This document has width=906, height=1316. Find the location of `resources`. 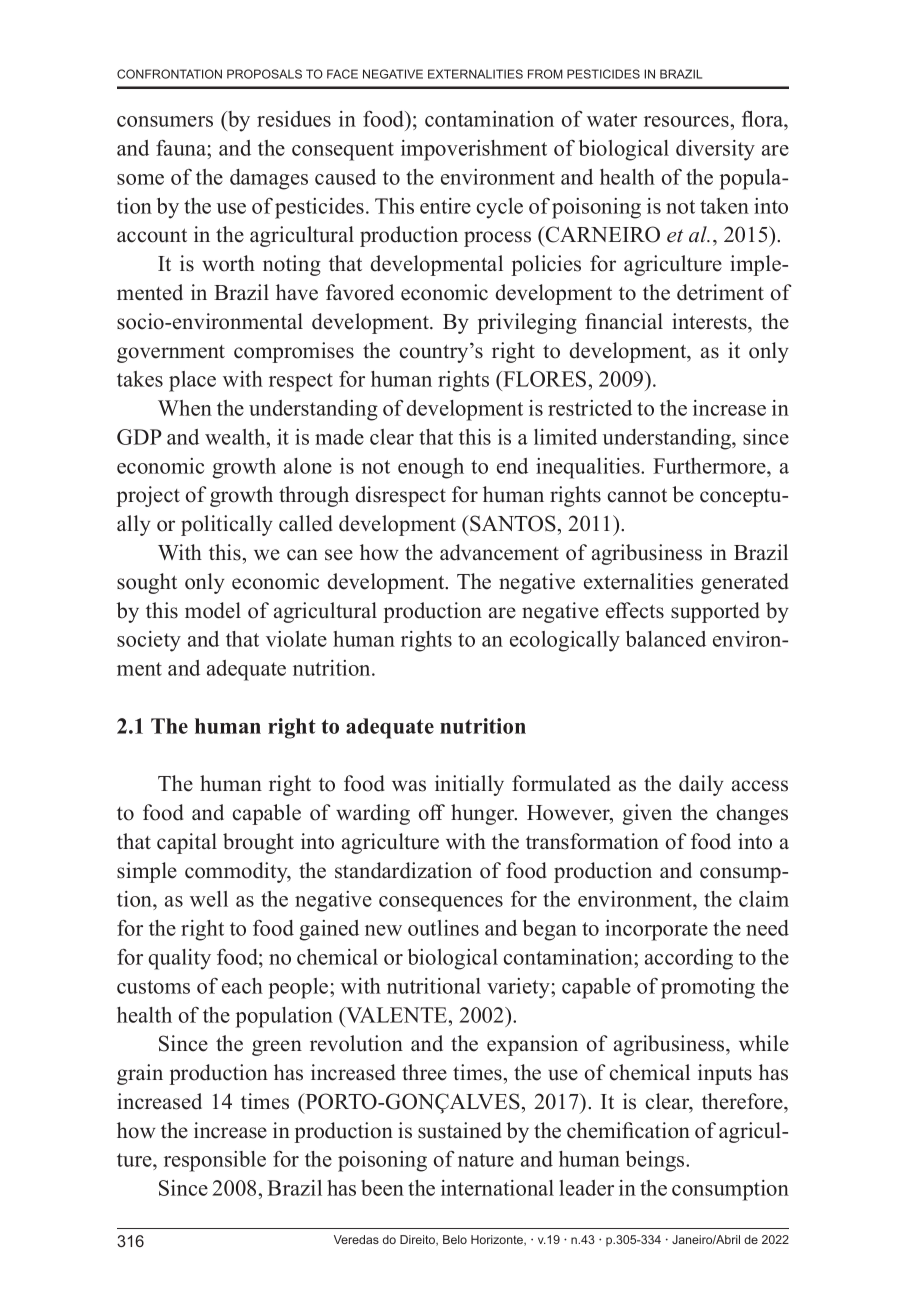

resources is located at coordinates (687, 121).
